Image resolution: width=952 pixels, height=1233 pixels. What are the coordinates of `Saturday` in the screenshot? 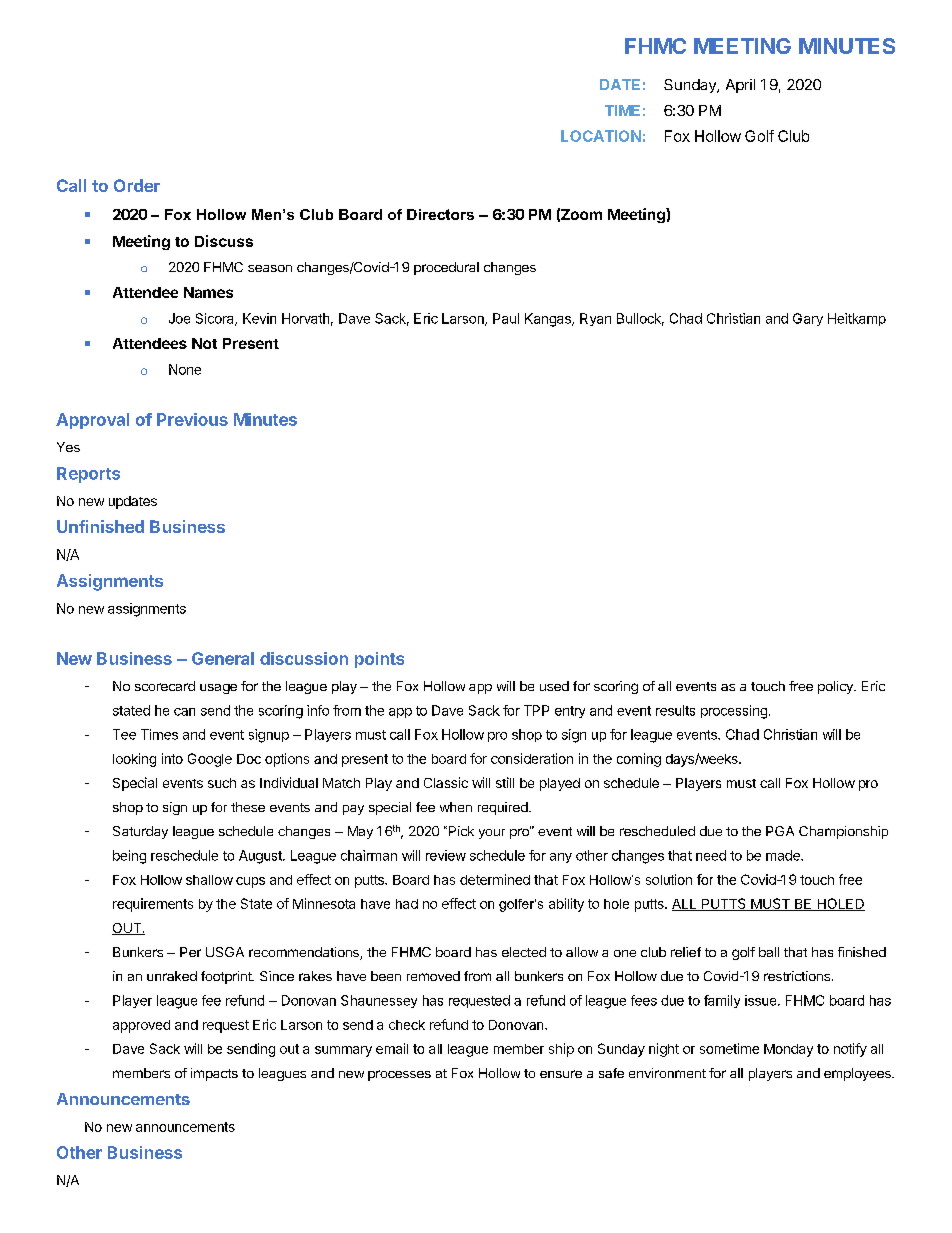 It's located at (140, 832).
